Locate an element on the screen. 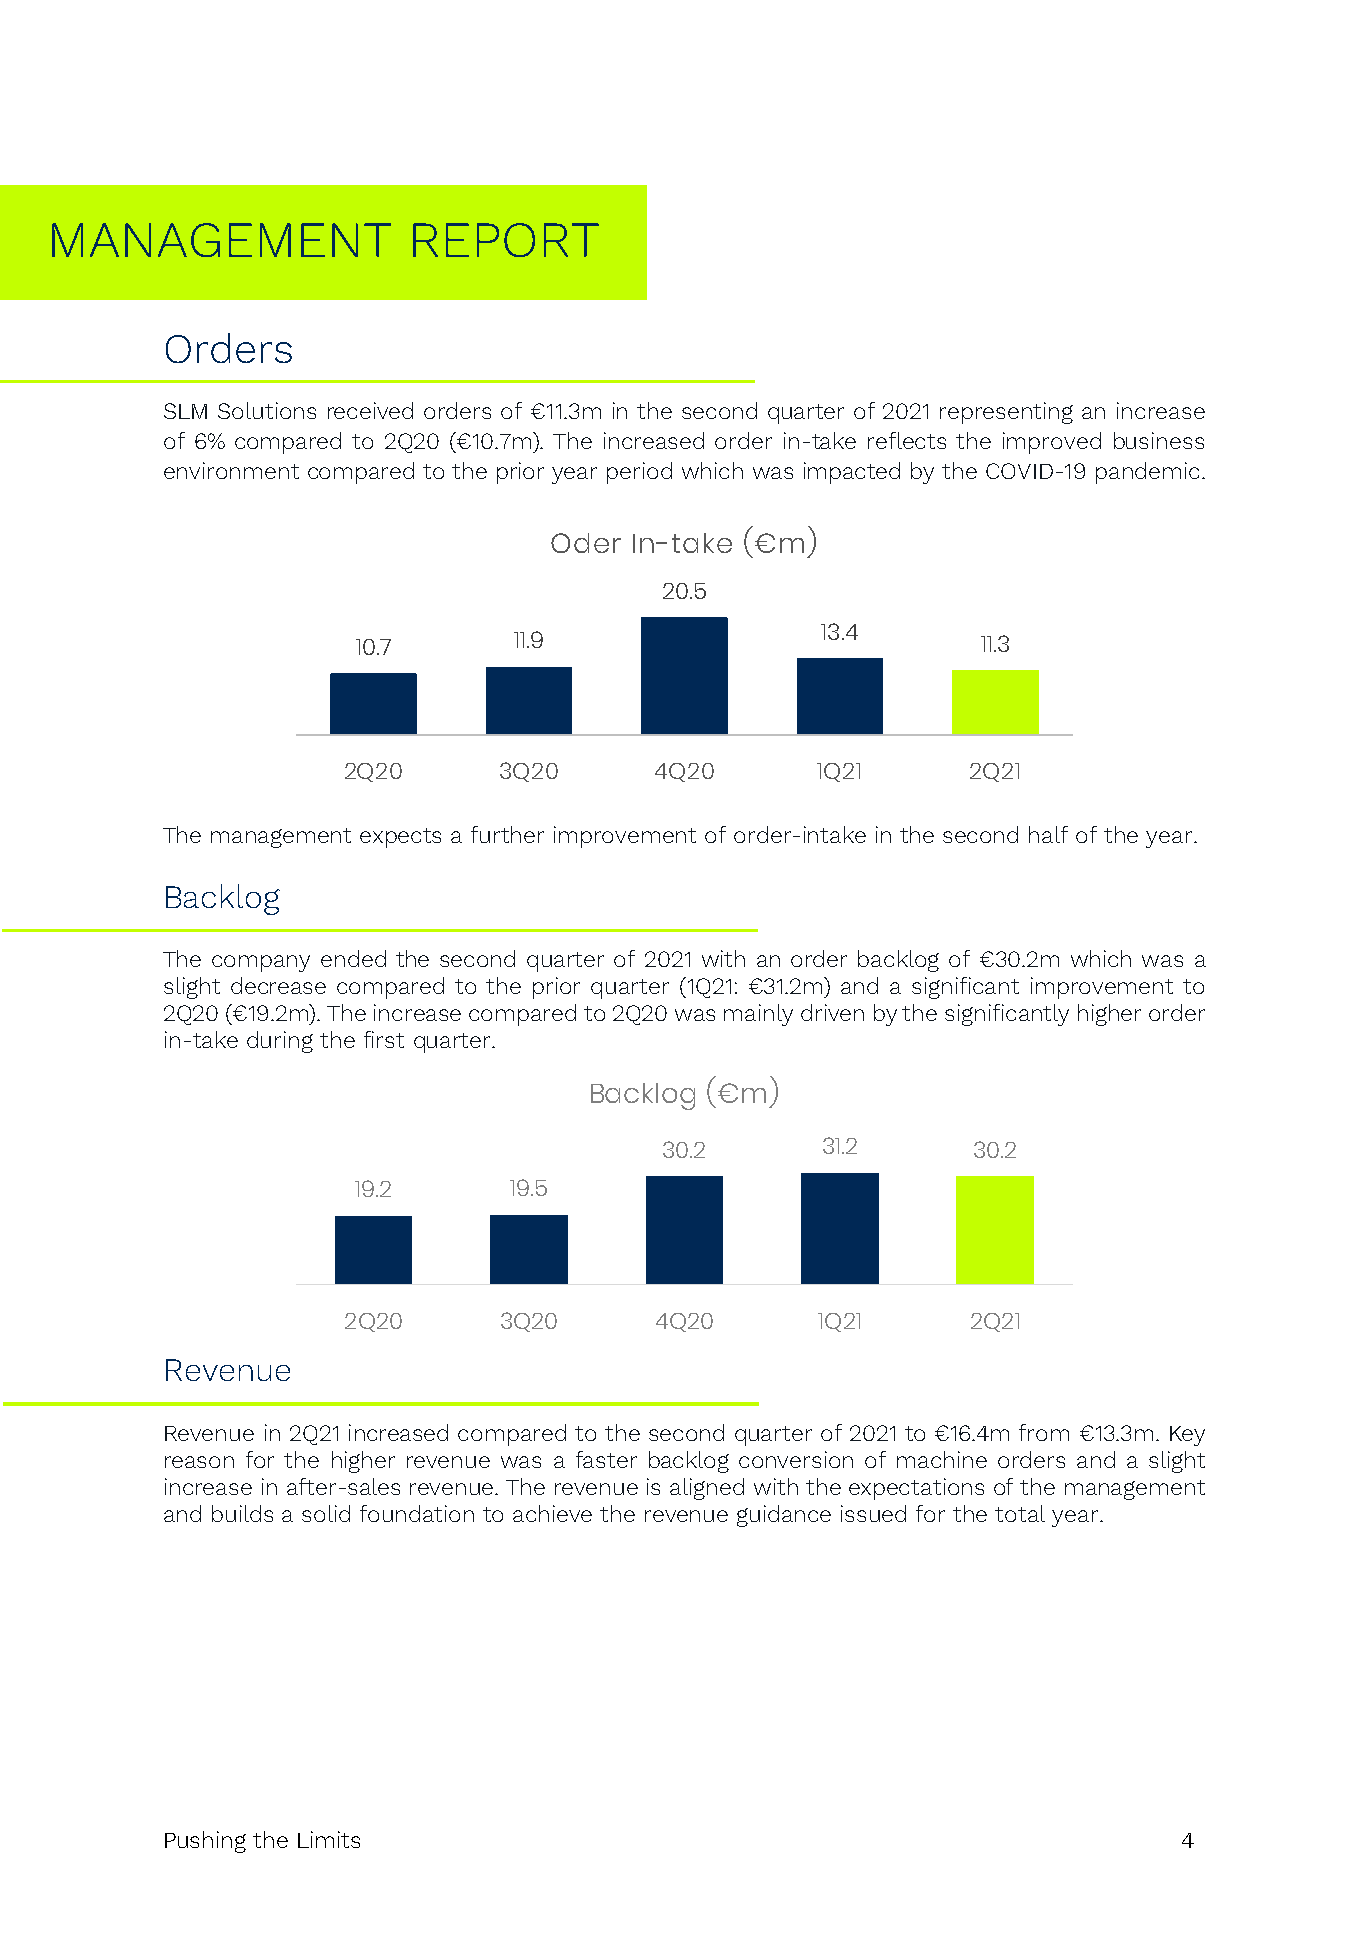 This screenshot has height=1936, width=1369. faster is located at coordinates (606, 1459).
